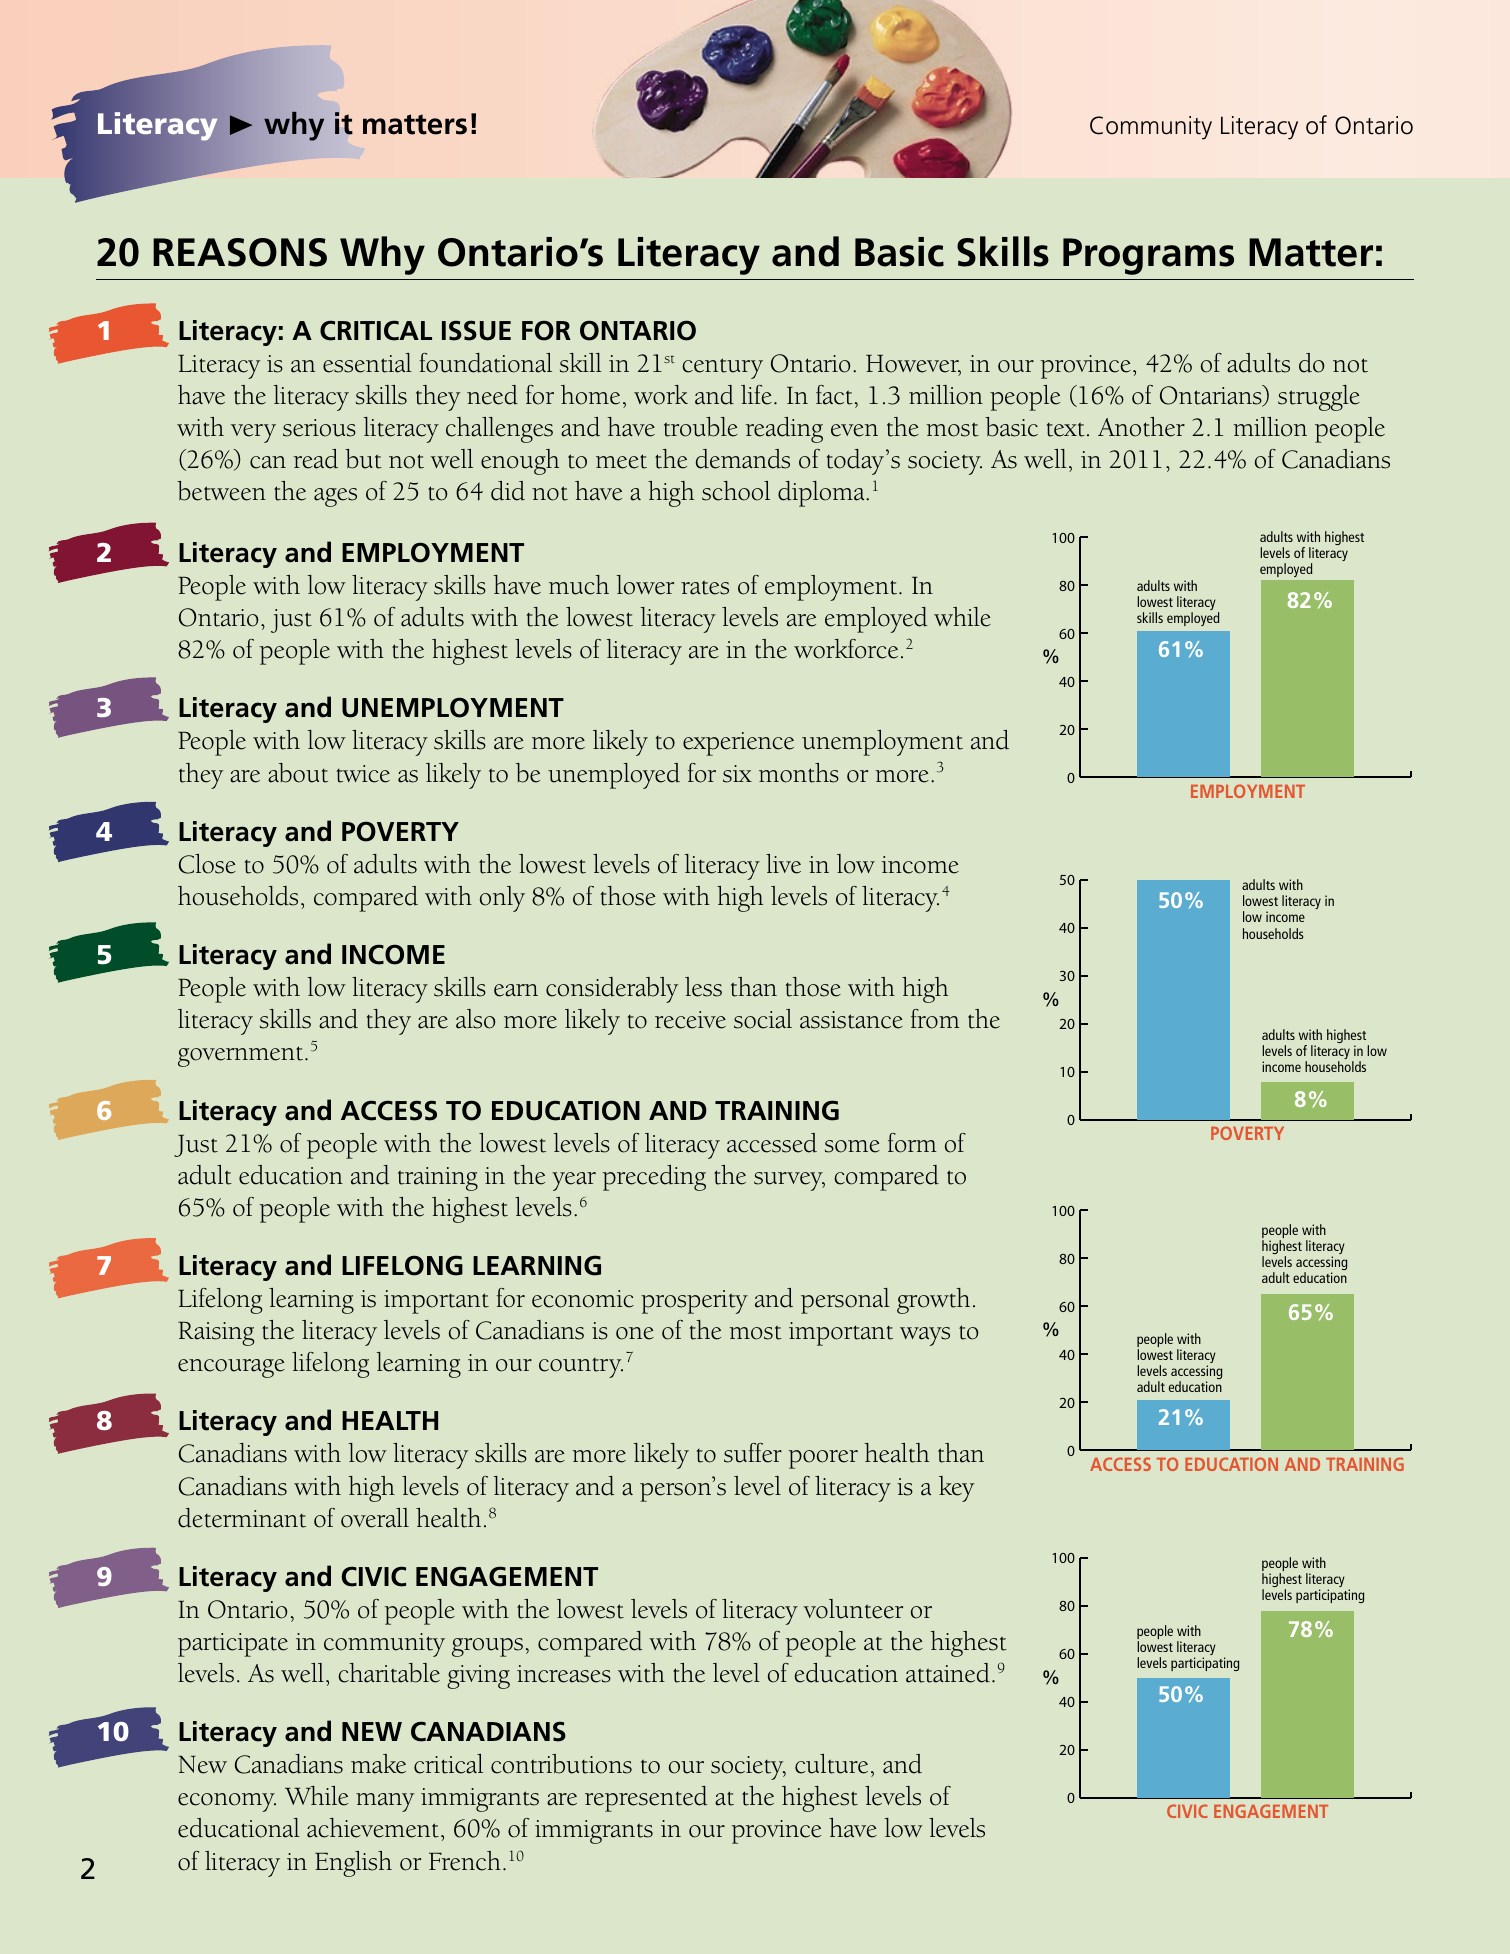 Image resolution: width=1510 pixels, height=1954 pixels. Describe the element at coordinates (935, 1019) in the screenshot. I see `from` at that location.
